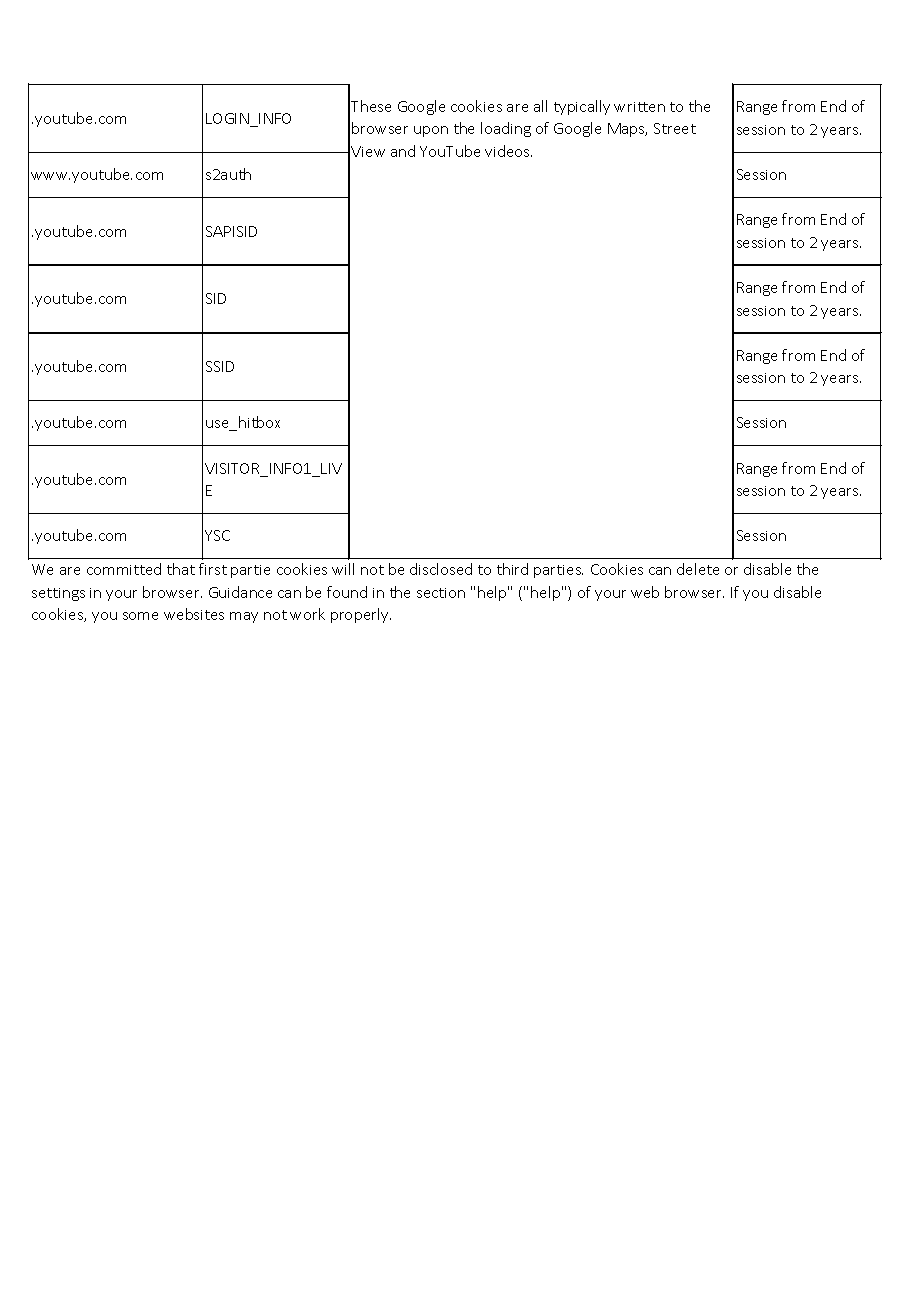 This screenshot has width=924, height=1308. What do you see at coordinates (368, 151) in the screenshot?
I see `View` at bounding box center [368, 151].
